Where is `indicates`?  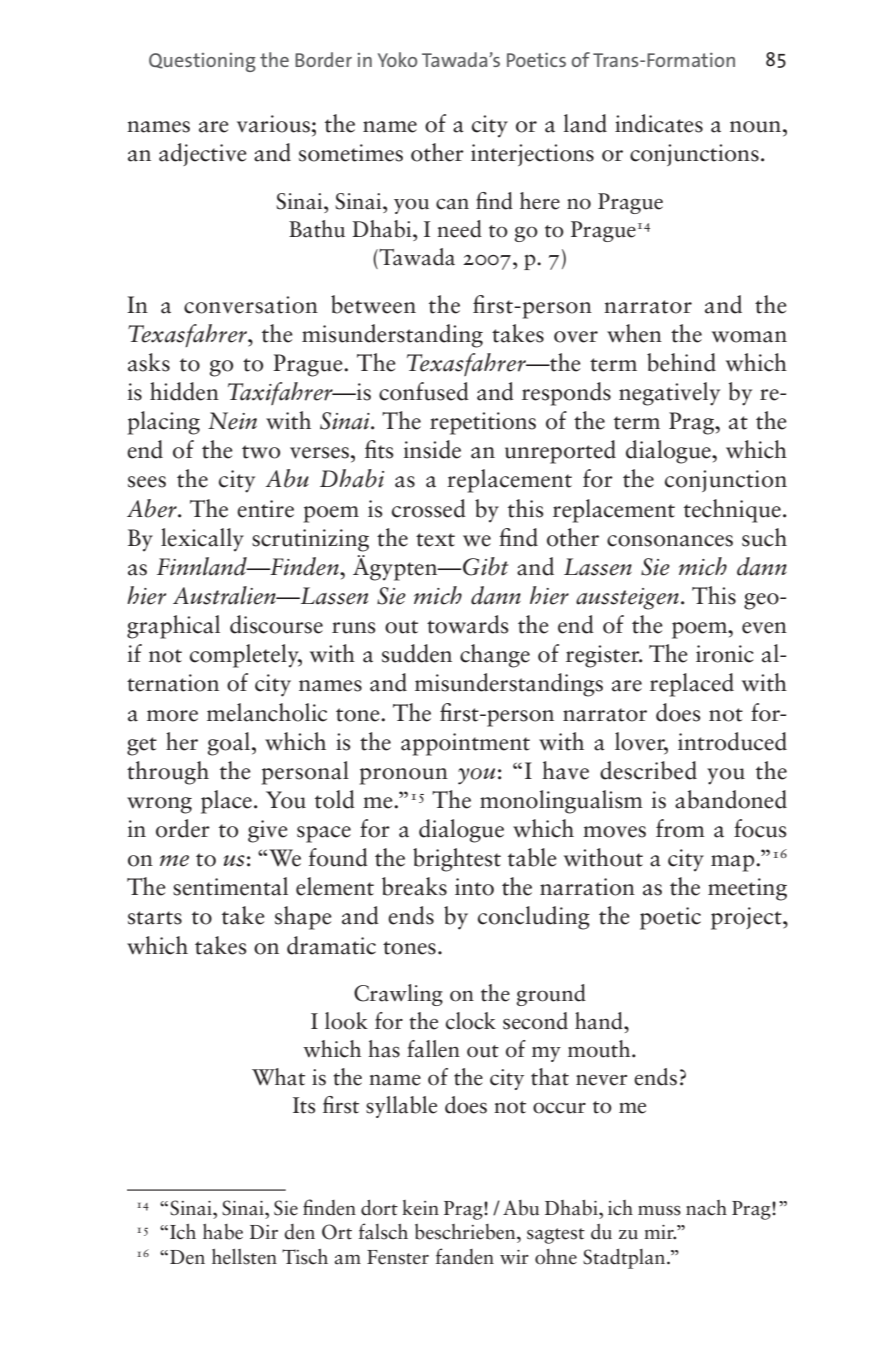 indicates is located at coordinates (659, 123).
